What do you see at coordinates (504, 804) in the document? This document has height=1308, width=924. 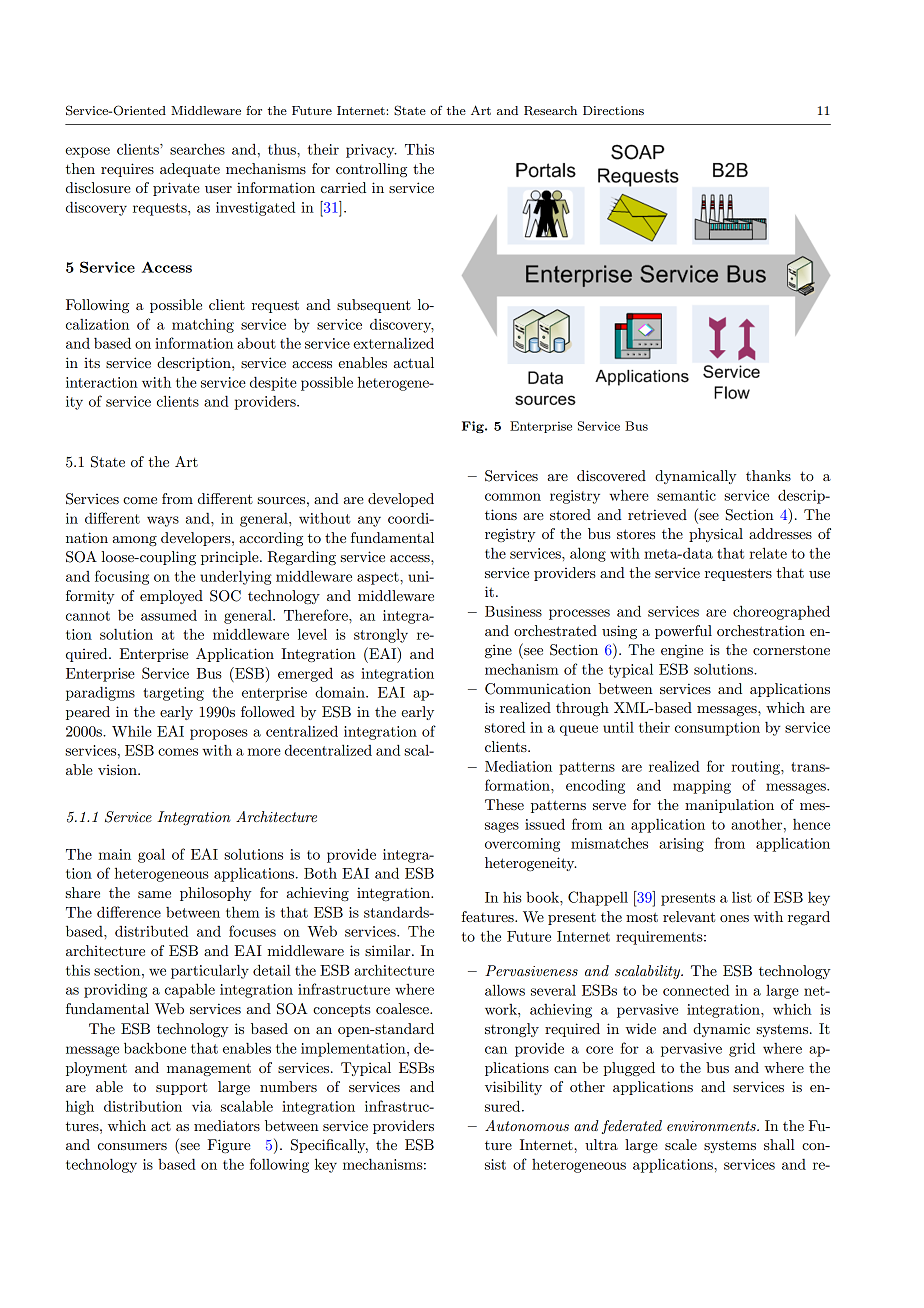 I see `These` at bounding box center [504, 804].
